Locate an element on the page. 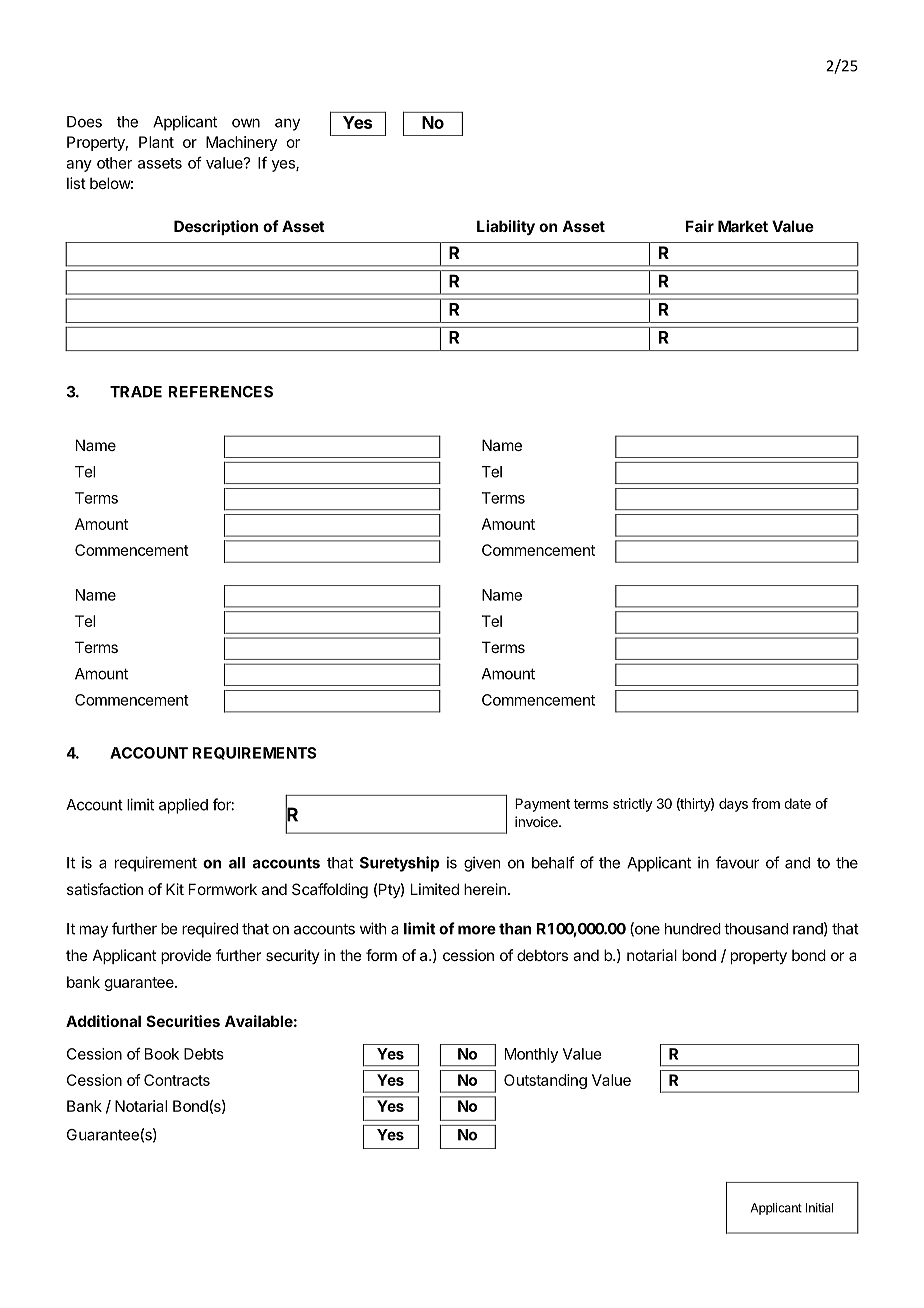 The width and height of the page is (924, 1308). Payment is located at coordinates (542, 805).
